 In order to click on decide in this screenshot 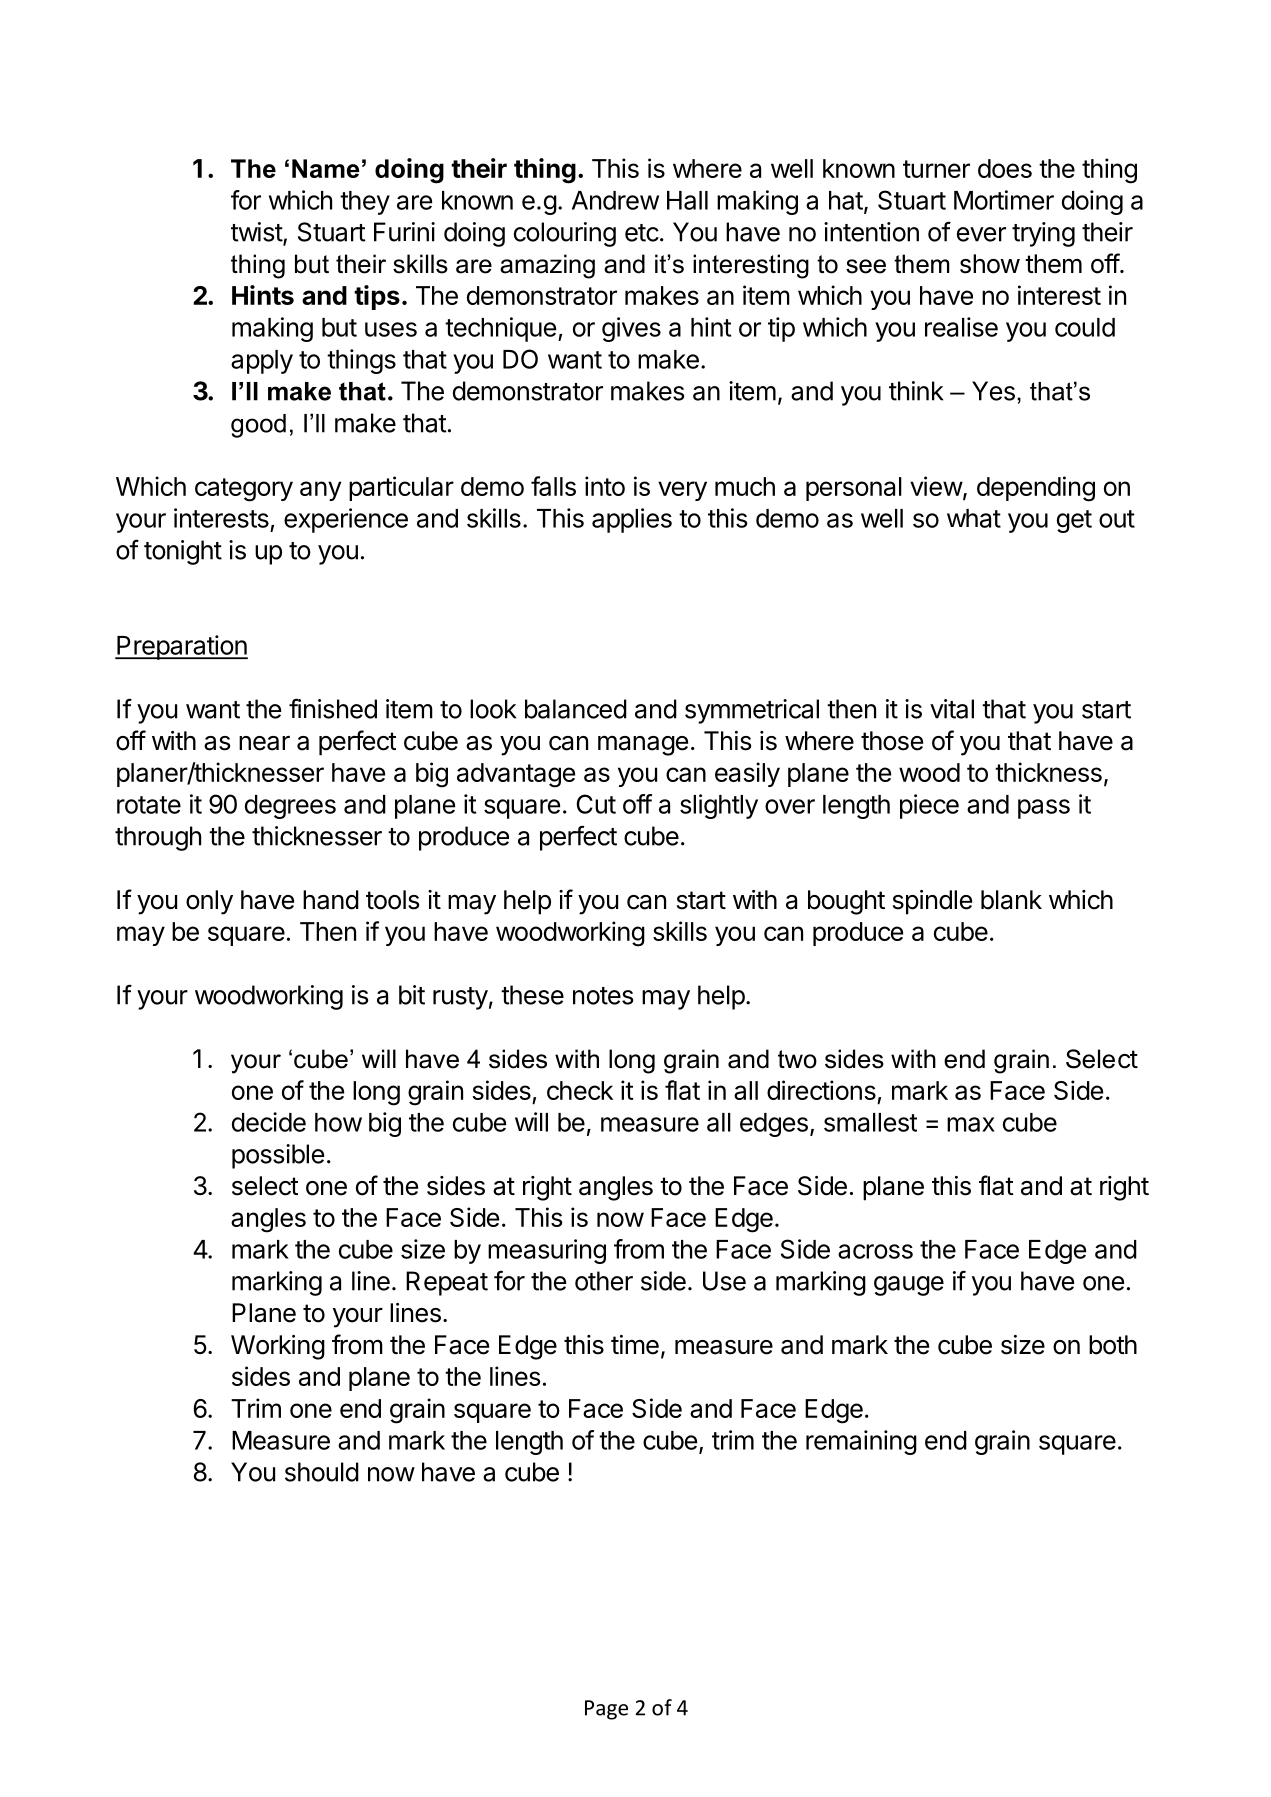, I will do `click(269, 1122)`.
